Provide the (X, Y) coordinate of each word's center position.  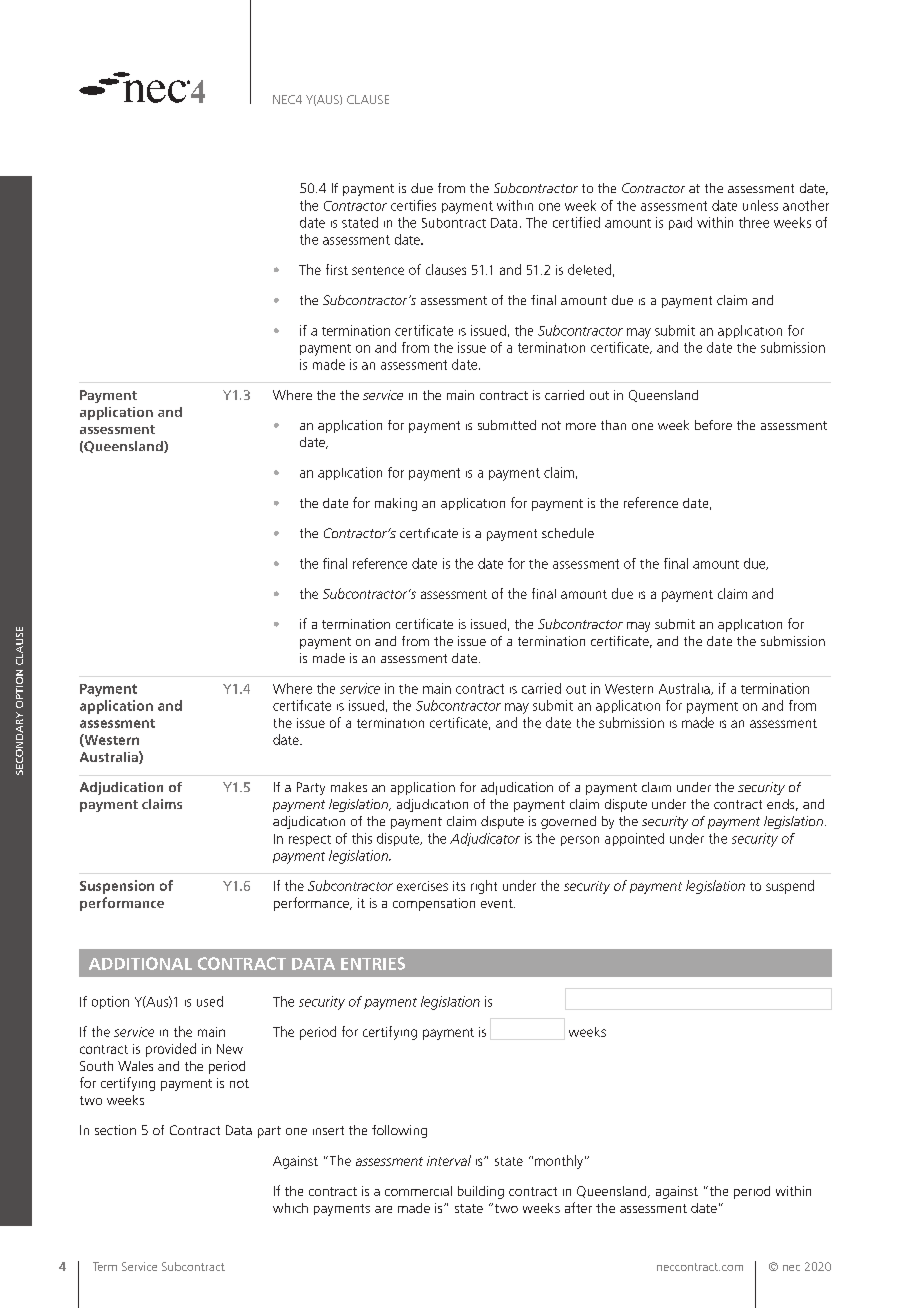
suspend (790, 887)
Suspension (117, 887)
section (115, 1130)
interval (449, 1160)
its (459, 886)
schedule (568, 533)
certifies (413, 205)
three (754, 222)
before (713, 425)
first (337, 269)
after (578, 1207)
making (396, 504)
